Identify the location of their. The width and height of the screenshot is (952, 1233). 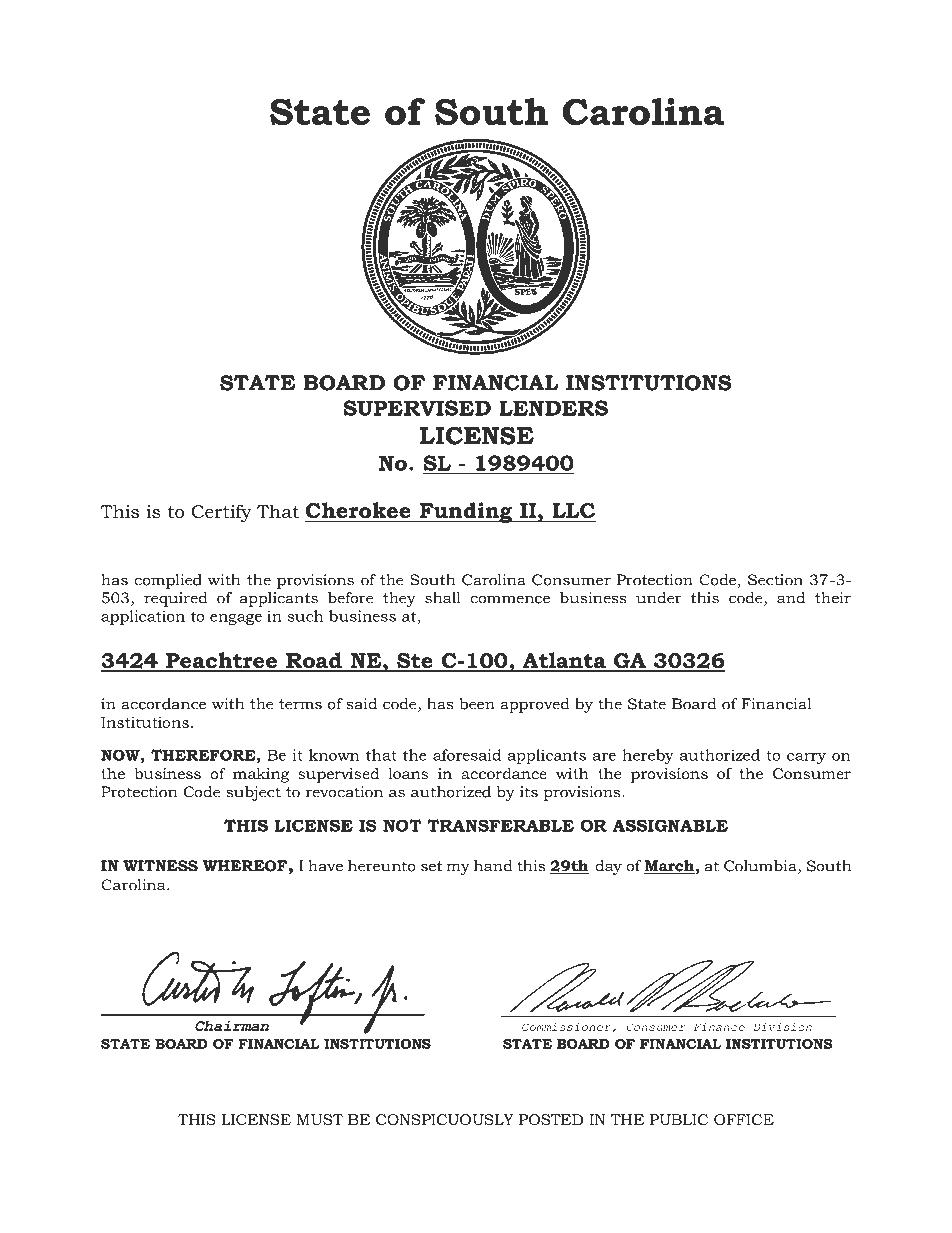
(833, 598).
